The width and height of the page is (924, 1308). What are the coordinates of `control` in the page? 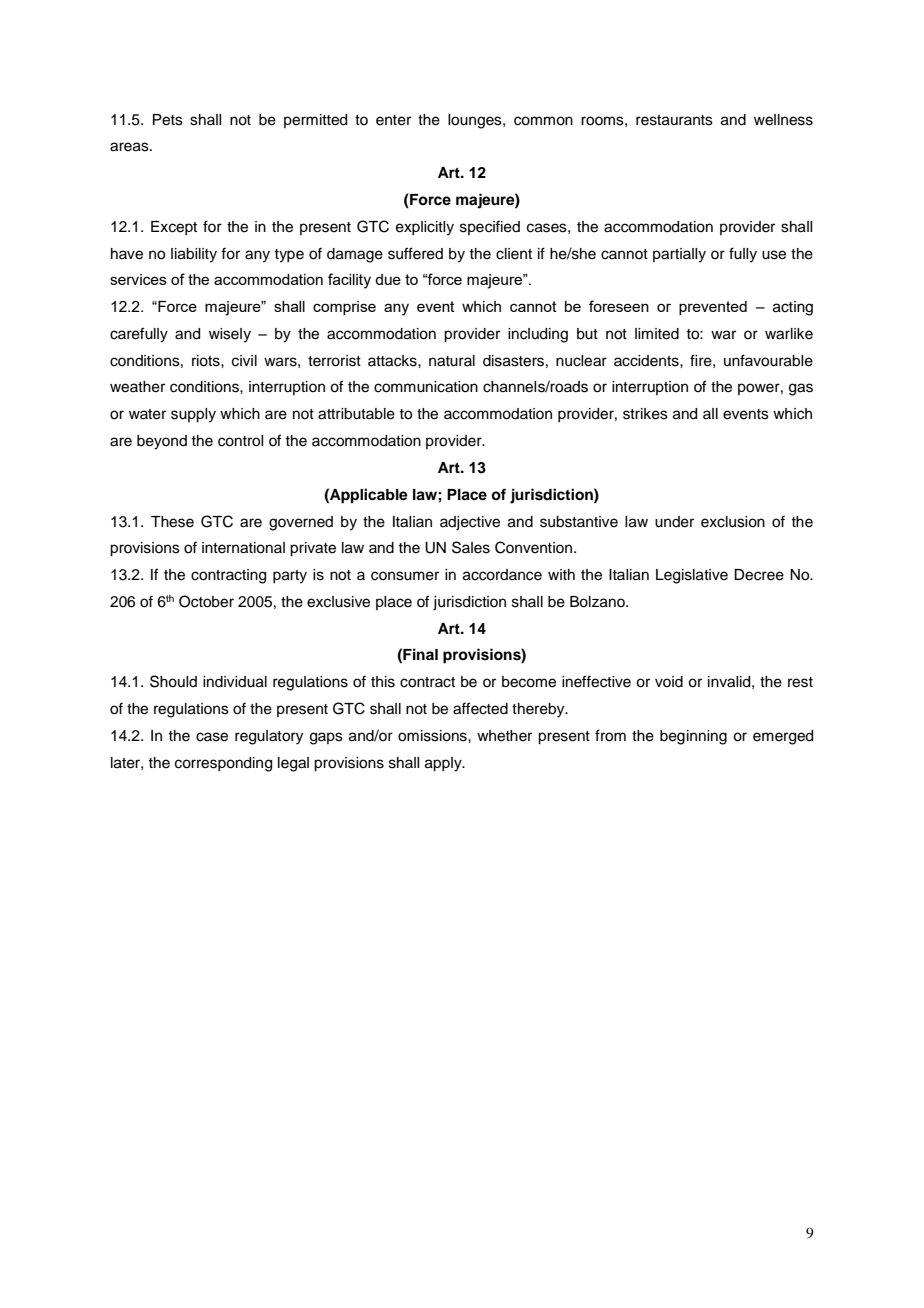 It's located at (240, 441).
